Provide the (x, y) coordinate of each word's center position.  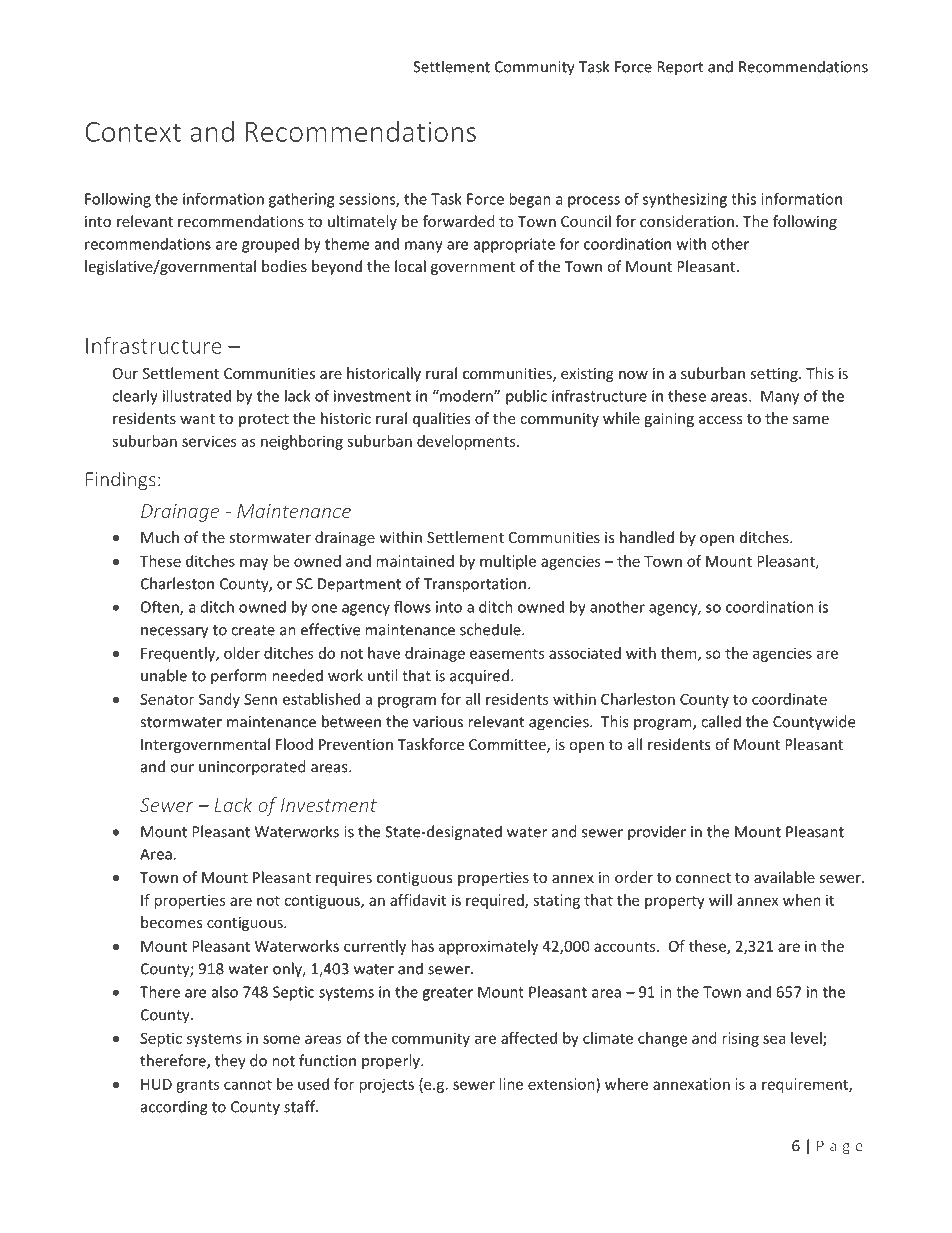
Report (680, 68)
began (530, 200)
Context (133, 132)
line (511, 1084)
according (174, 1108)
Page (840, 1147)
